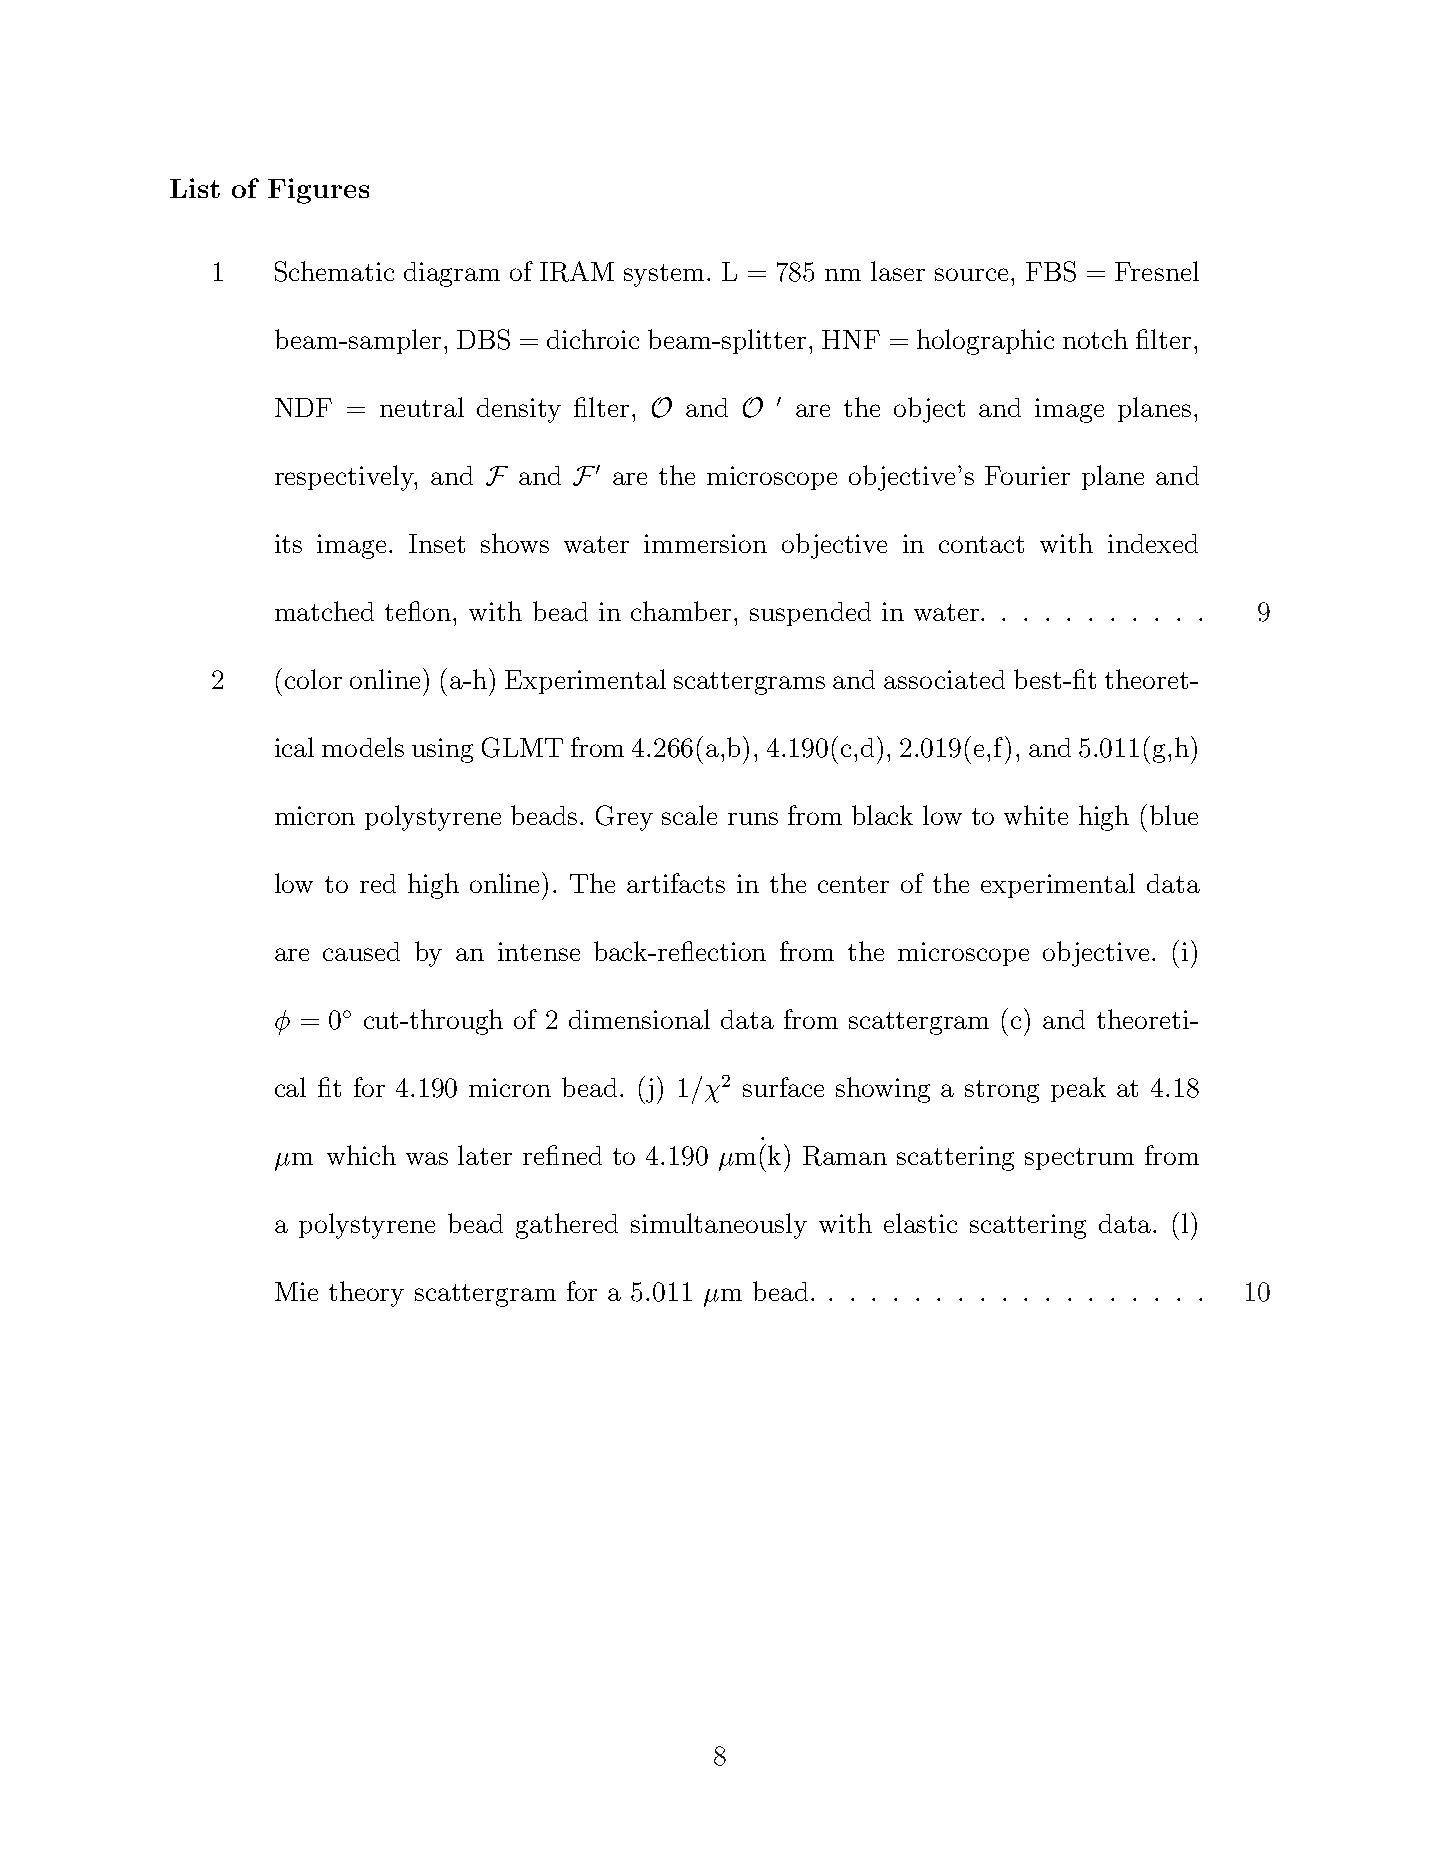 This screenshot has height=1864, width=1440. I want to click on white, so click(1036, 815).
